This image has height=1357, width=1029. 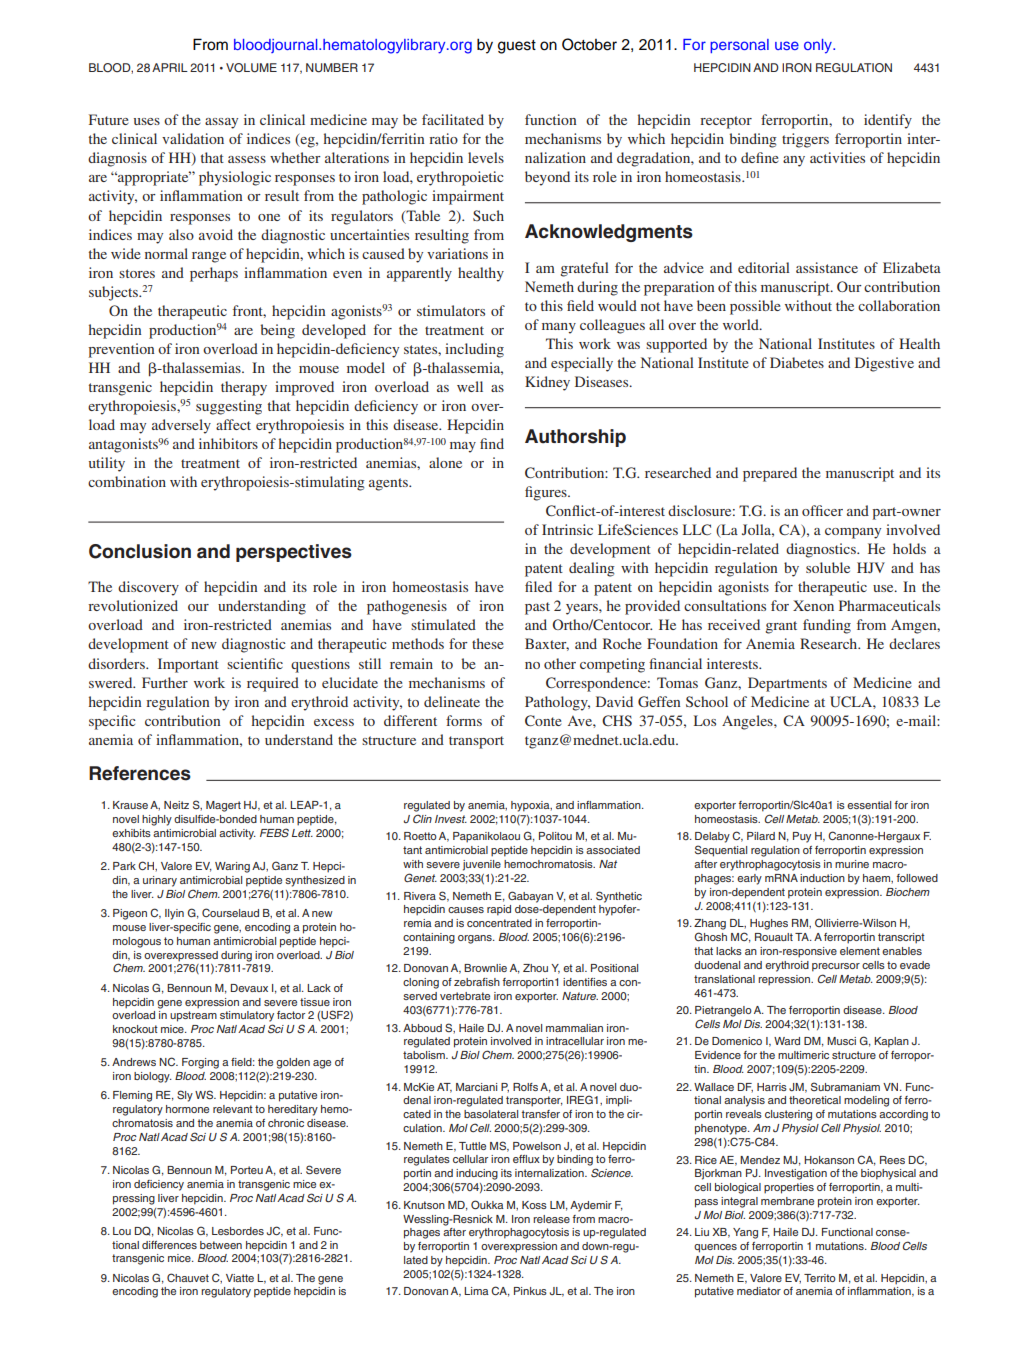 What do you see at coordinates (797, 362) in the image?
I see `Diabetes` at bounding box center [797, 362].
